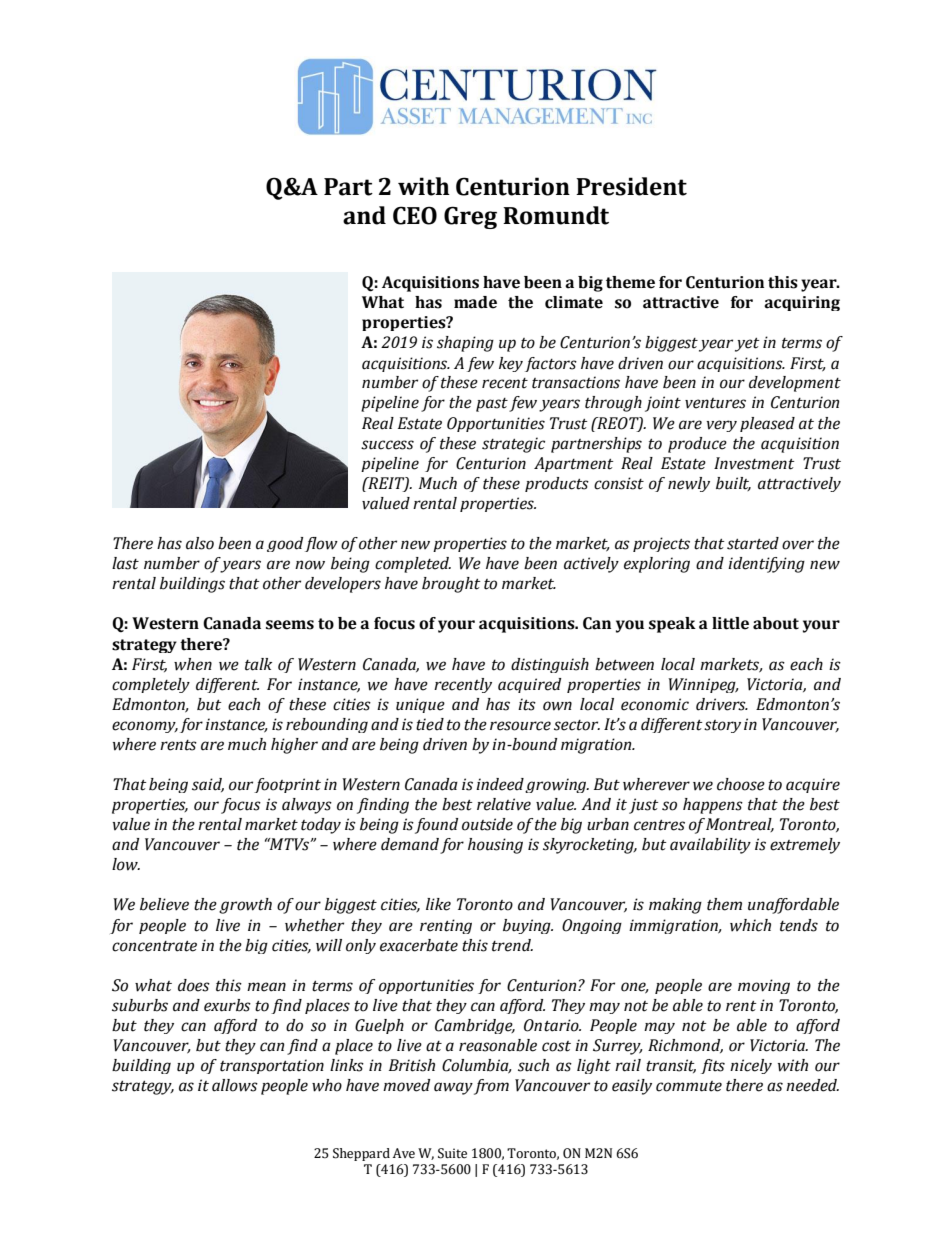 This screenshot has width=952, height=1233. Describe the element at coordinates (235, 1085) in the screenshot. I see `allows` at that location.
